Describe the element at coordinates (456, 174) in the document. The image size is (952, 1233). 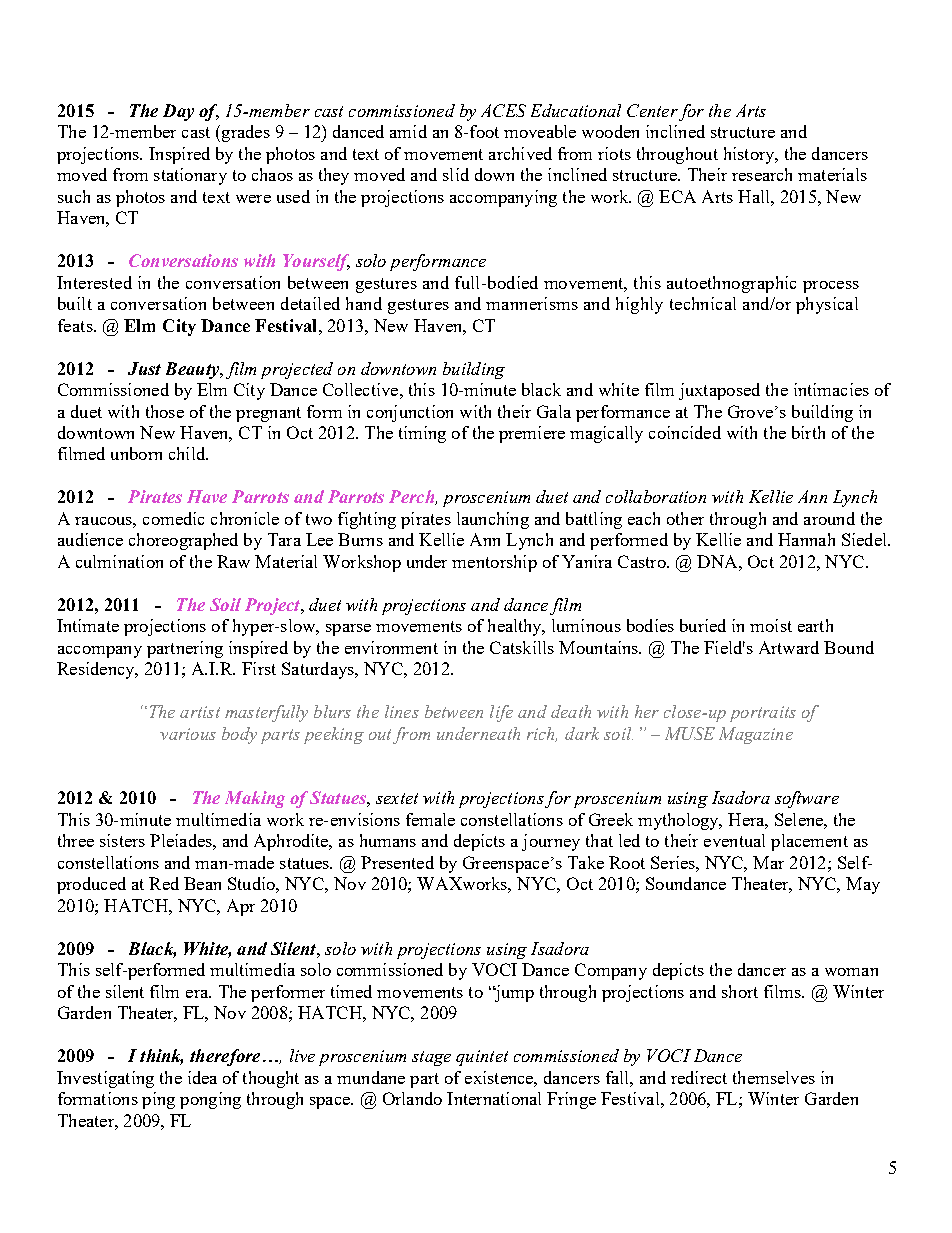
I see `slid` at that location.
